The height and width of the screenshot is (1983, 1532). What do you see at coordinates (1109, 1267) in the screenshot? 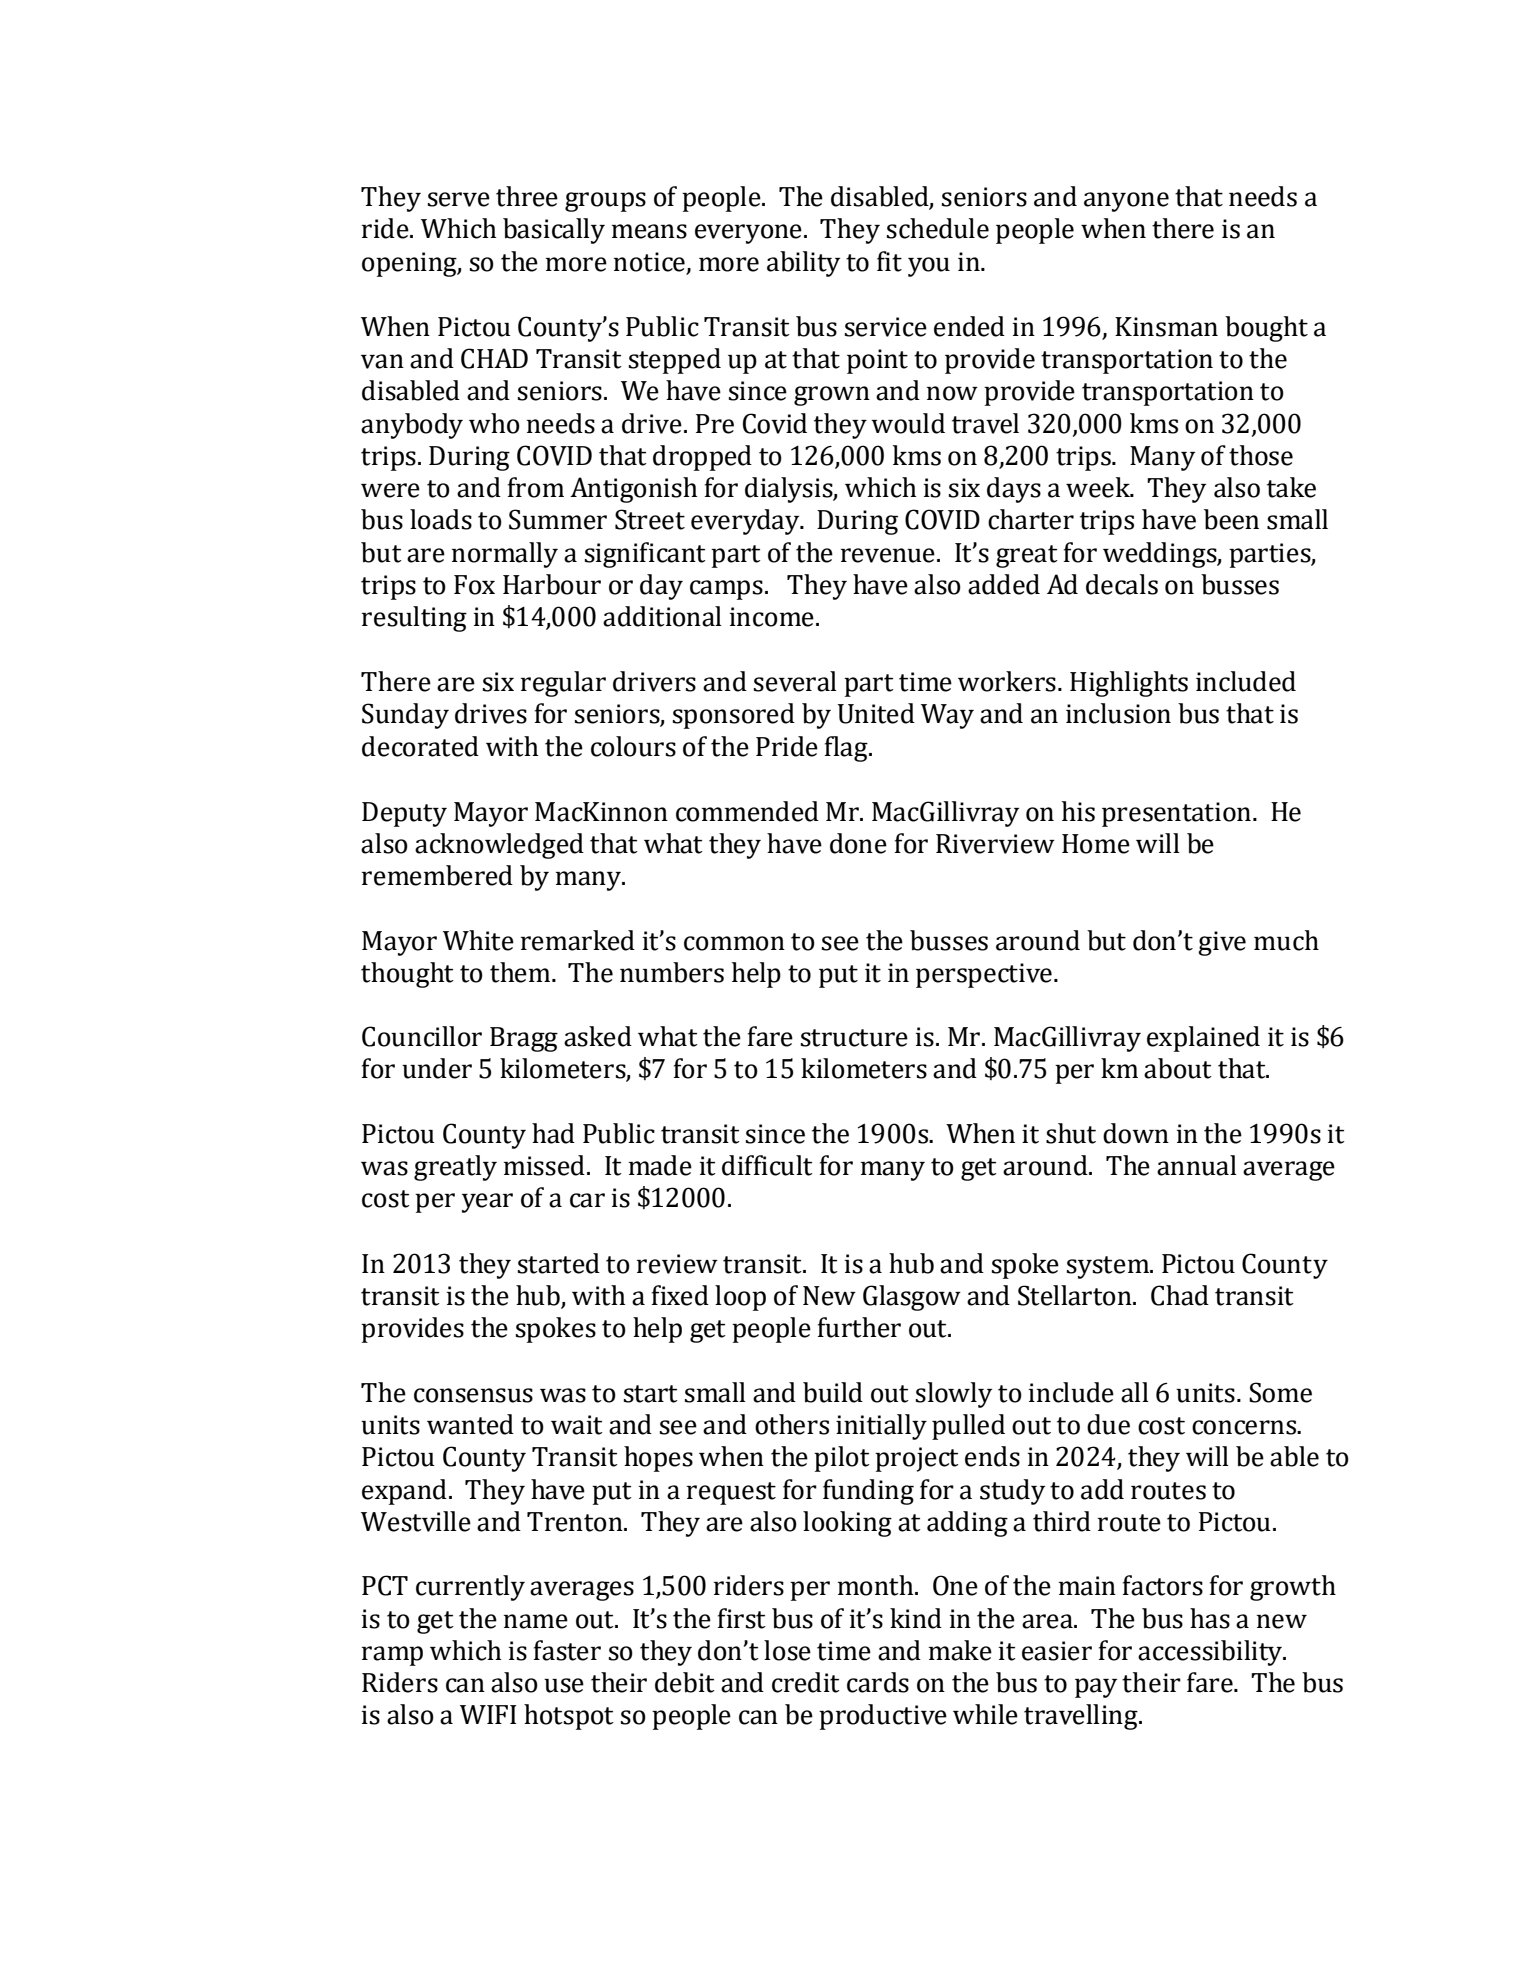
I see `system` at bounding box center [1109, 1267].
